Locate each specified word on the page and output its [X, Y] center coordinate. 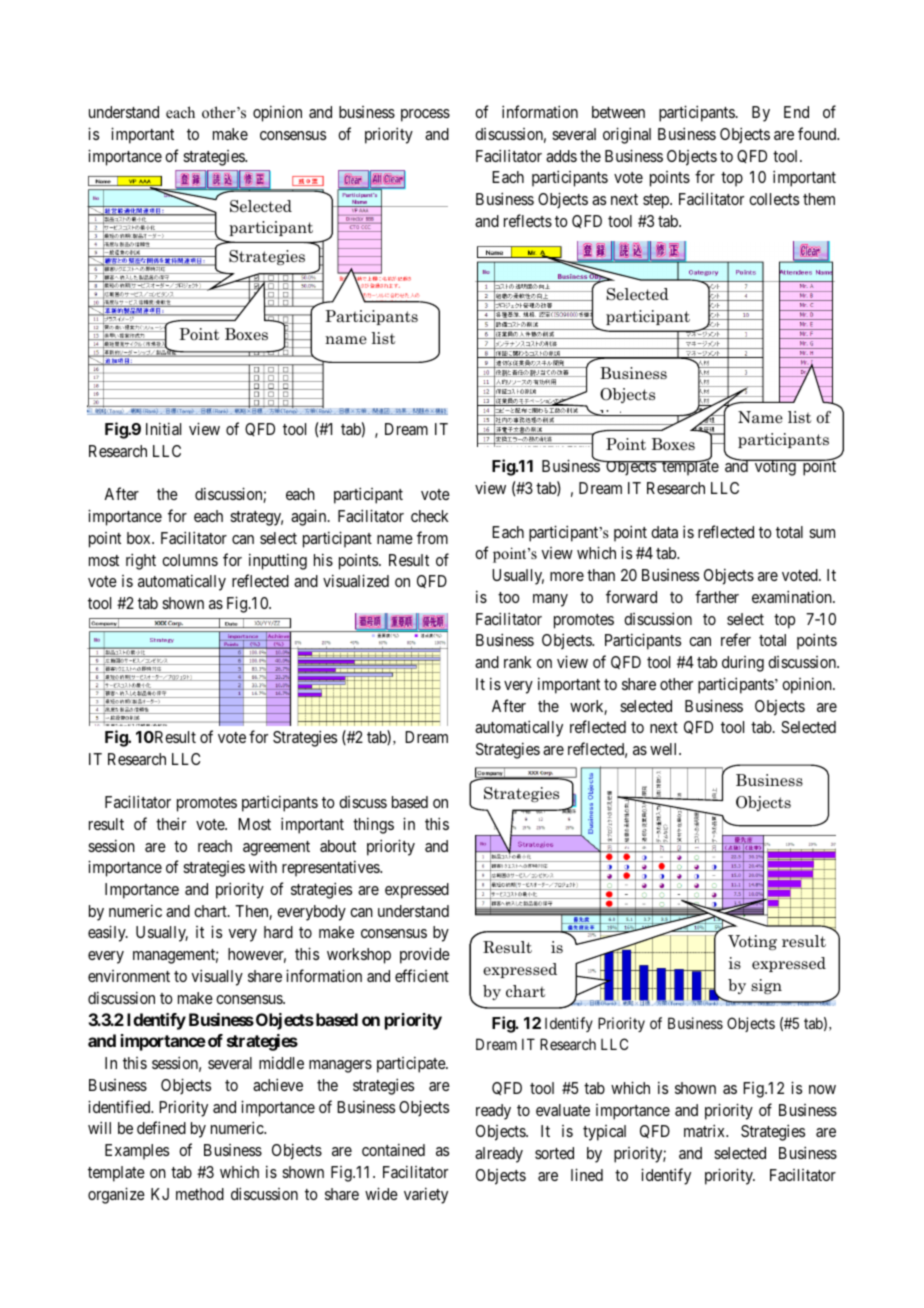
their [171, 823]
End [796, 112]
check [430, 516]
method [200, 1194]
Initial [163, 428]
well [665, 749]
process [425, 115]
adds [561, 156]
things [373, 825]
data [664, 532]
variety [426, 1195]
